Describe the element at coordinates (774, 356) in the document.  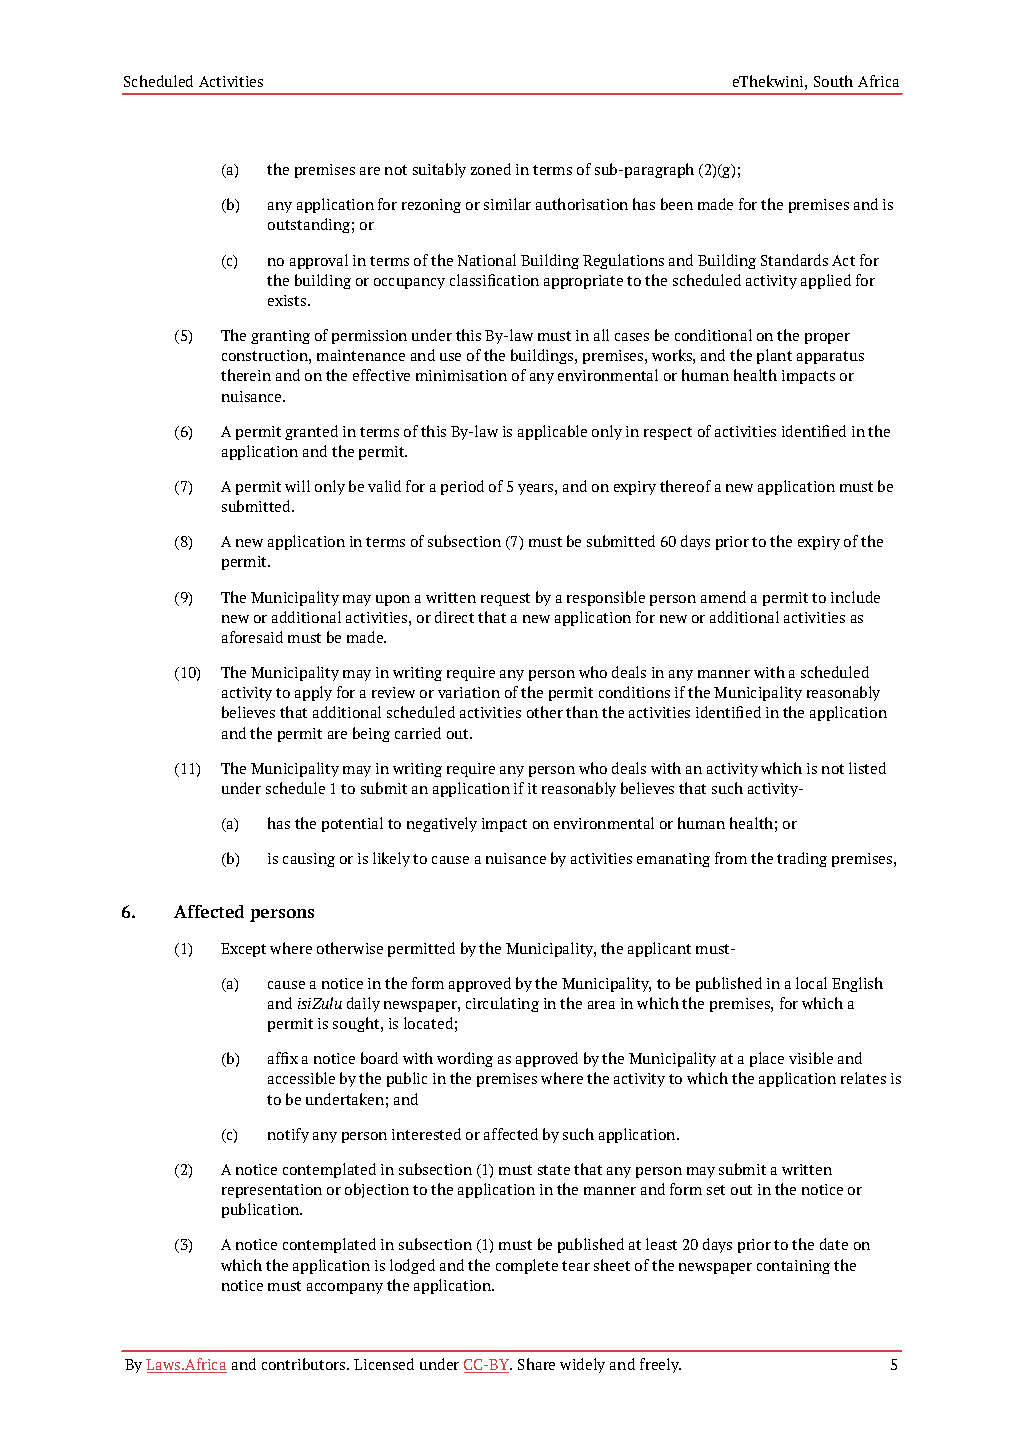
I see `plant` at that location.
